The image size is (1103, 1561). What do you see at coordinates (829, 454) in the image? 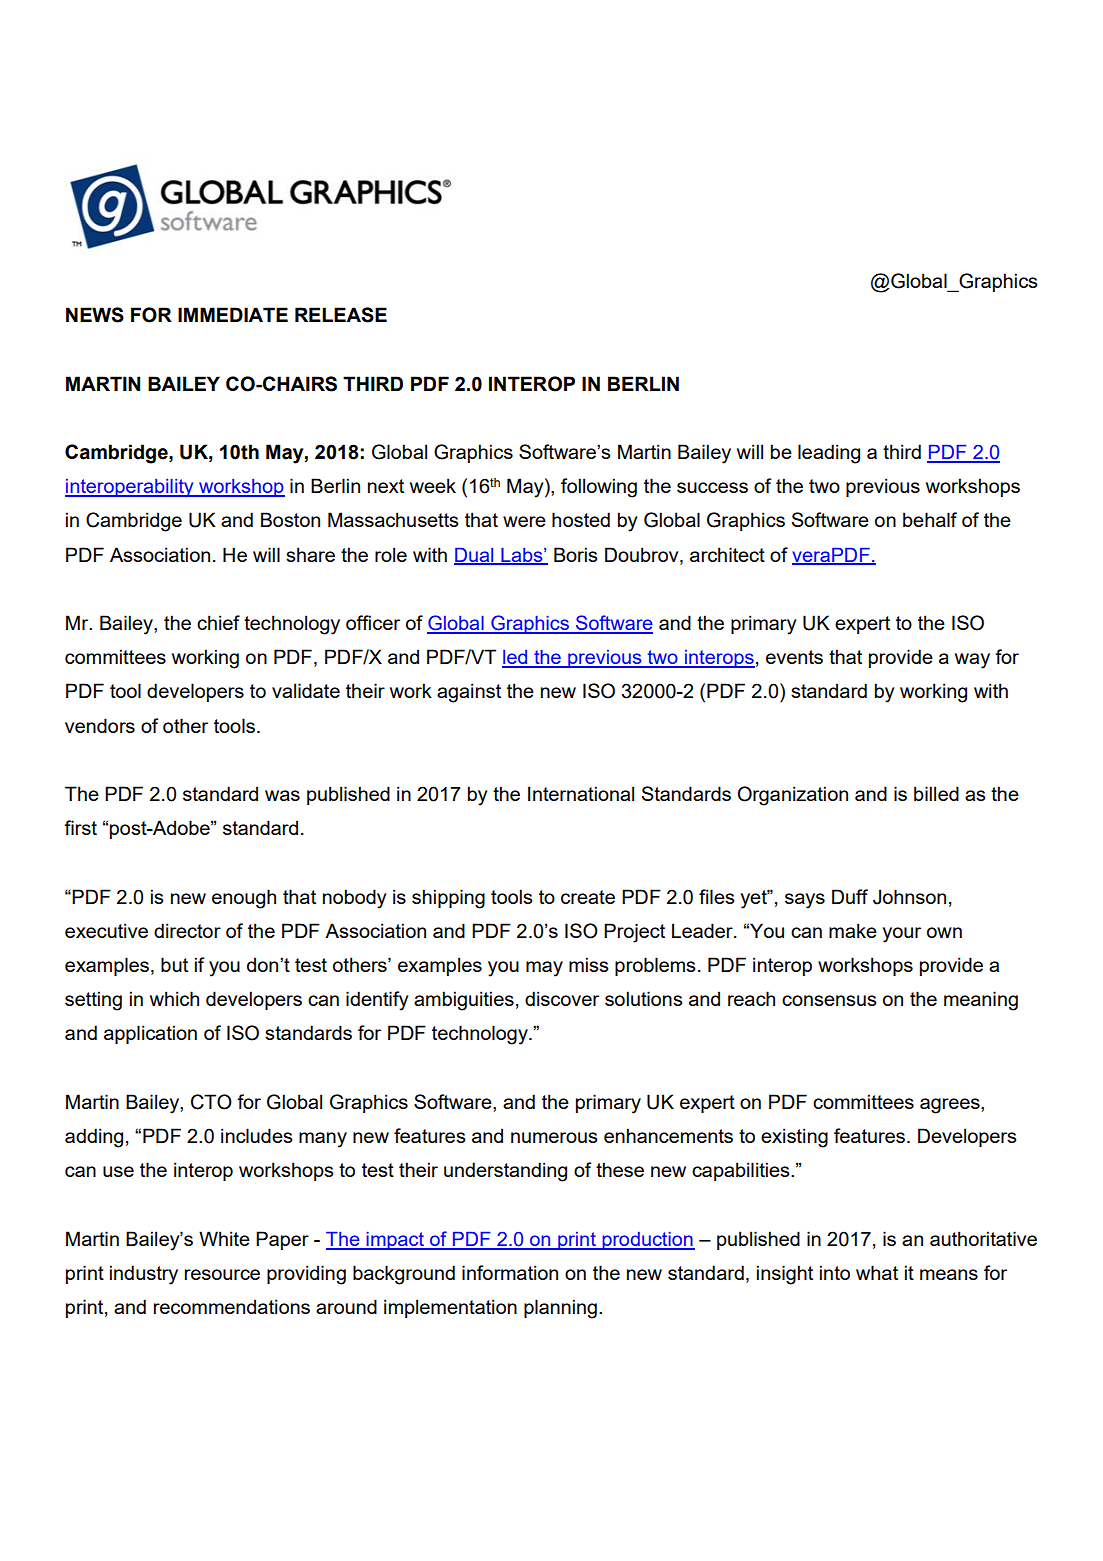
I see `leading` at bounding box center [829, 454].
